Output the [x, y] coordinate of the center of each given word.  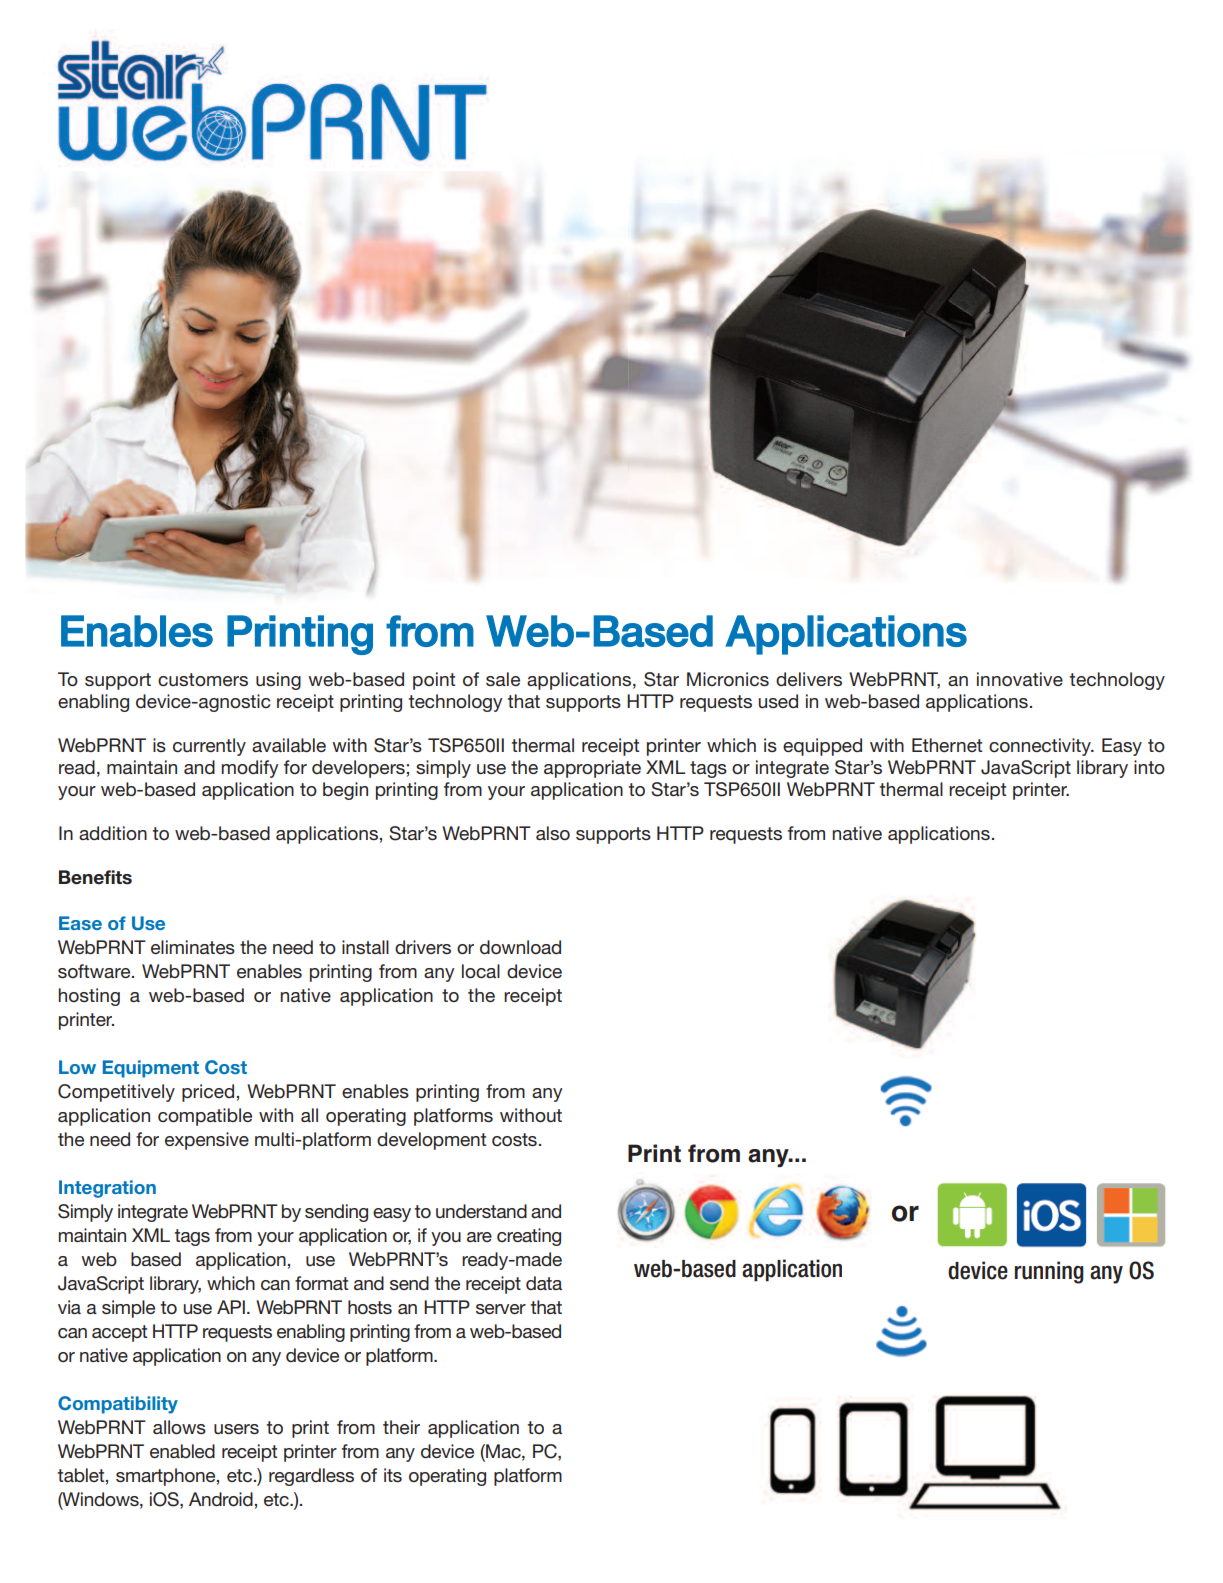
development [431, 1141]
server [501, 1309]
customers [203, 679]
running [1049, 1272]
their [401, 1427]
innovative [1020, 679]
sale [503, 679]
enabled [182, 1451]
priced [208, 1093]
